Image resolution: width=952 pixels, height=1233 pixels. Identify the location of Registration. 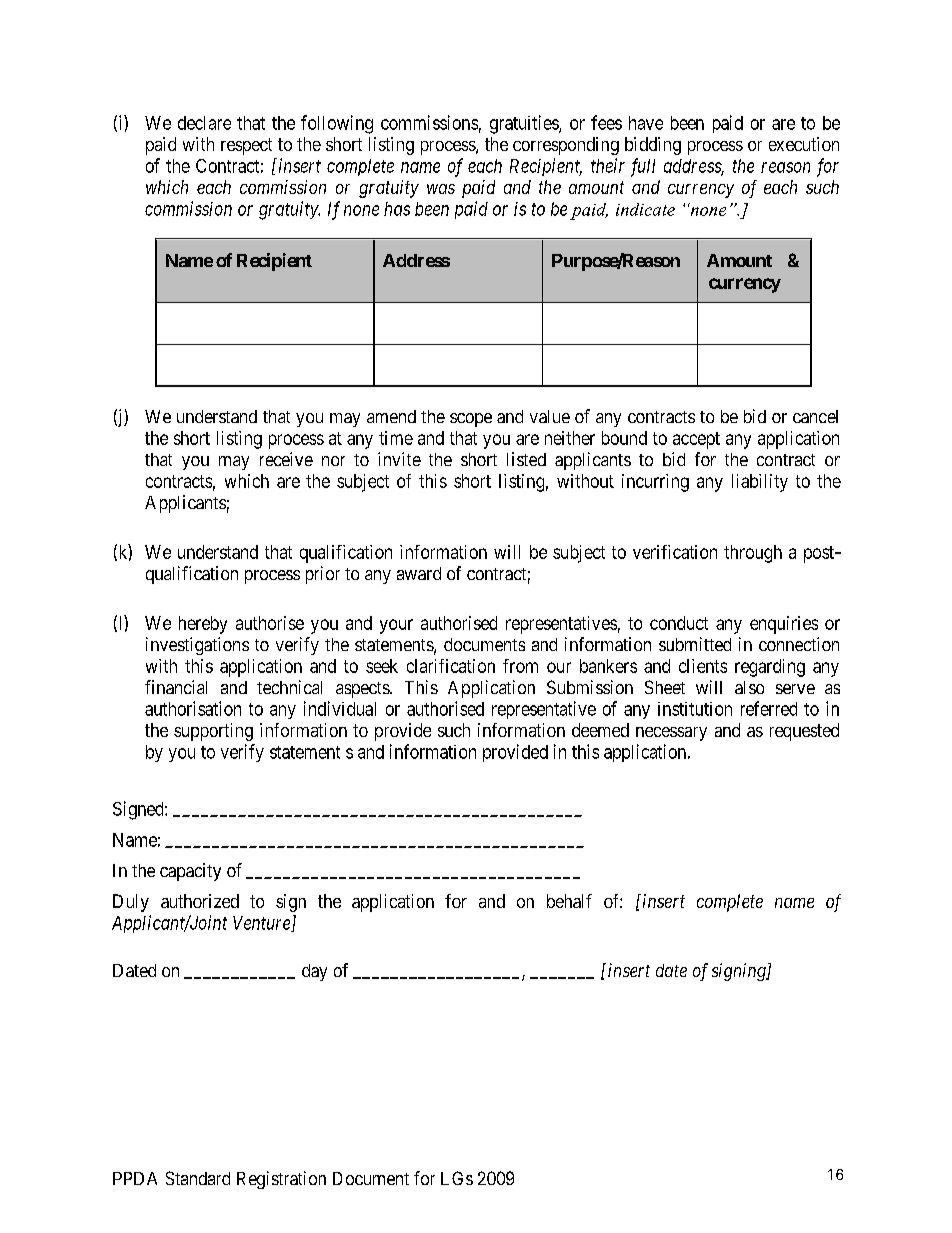
(281, 1180).
